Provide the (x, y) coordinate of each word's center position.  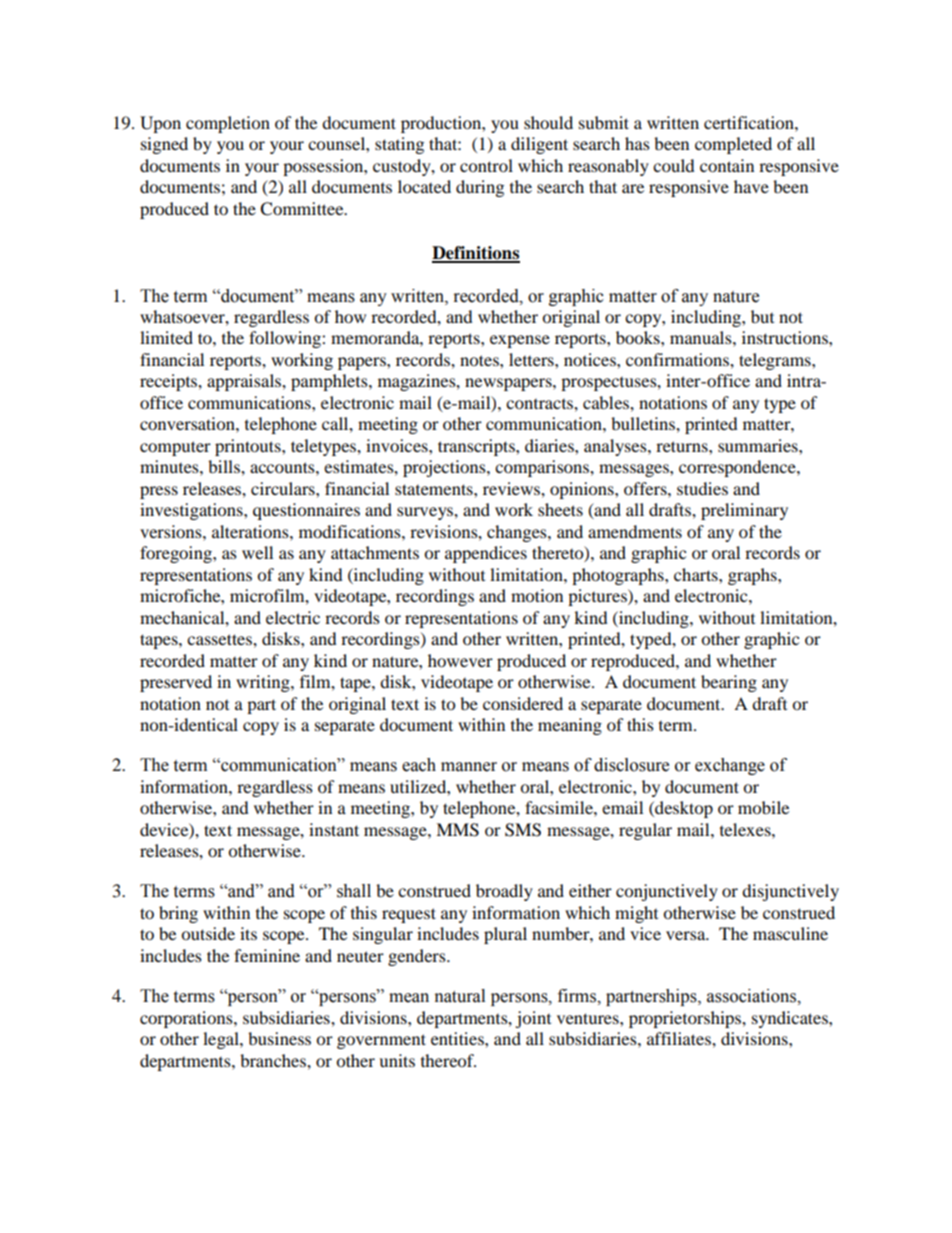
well (257, 552)
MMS (457, 830)
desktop (683, 809)
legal (222, 1040)
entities (458, 1038)
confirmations (678, 359)
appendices (486, 554)
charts (697, 574)
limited (166, 337)
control (486, 165)
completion (228, 124)
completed (733, 145)
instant (334, 829)
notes (480, 360)
